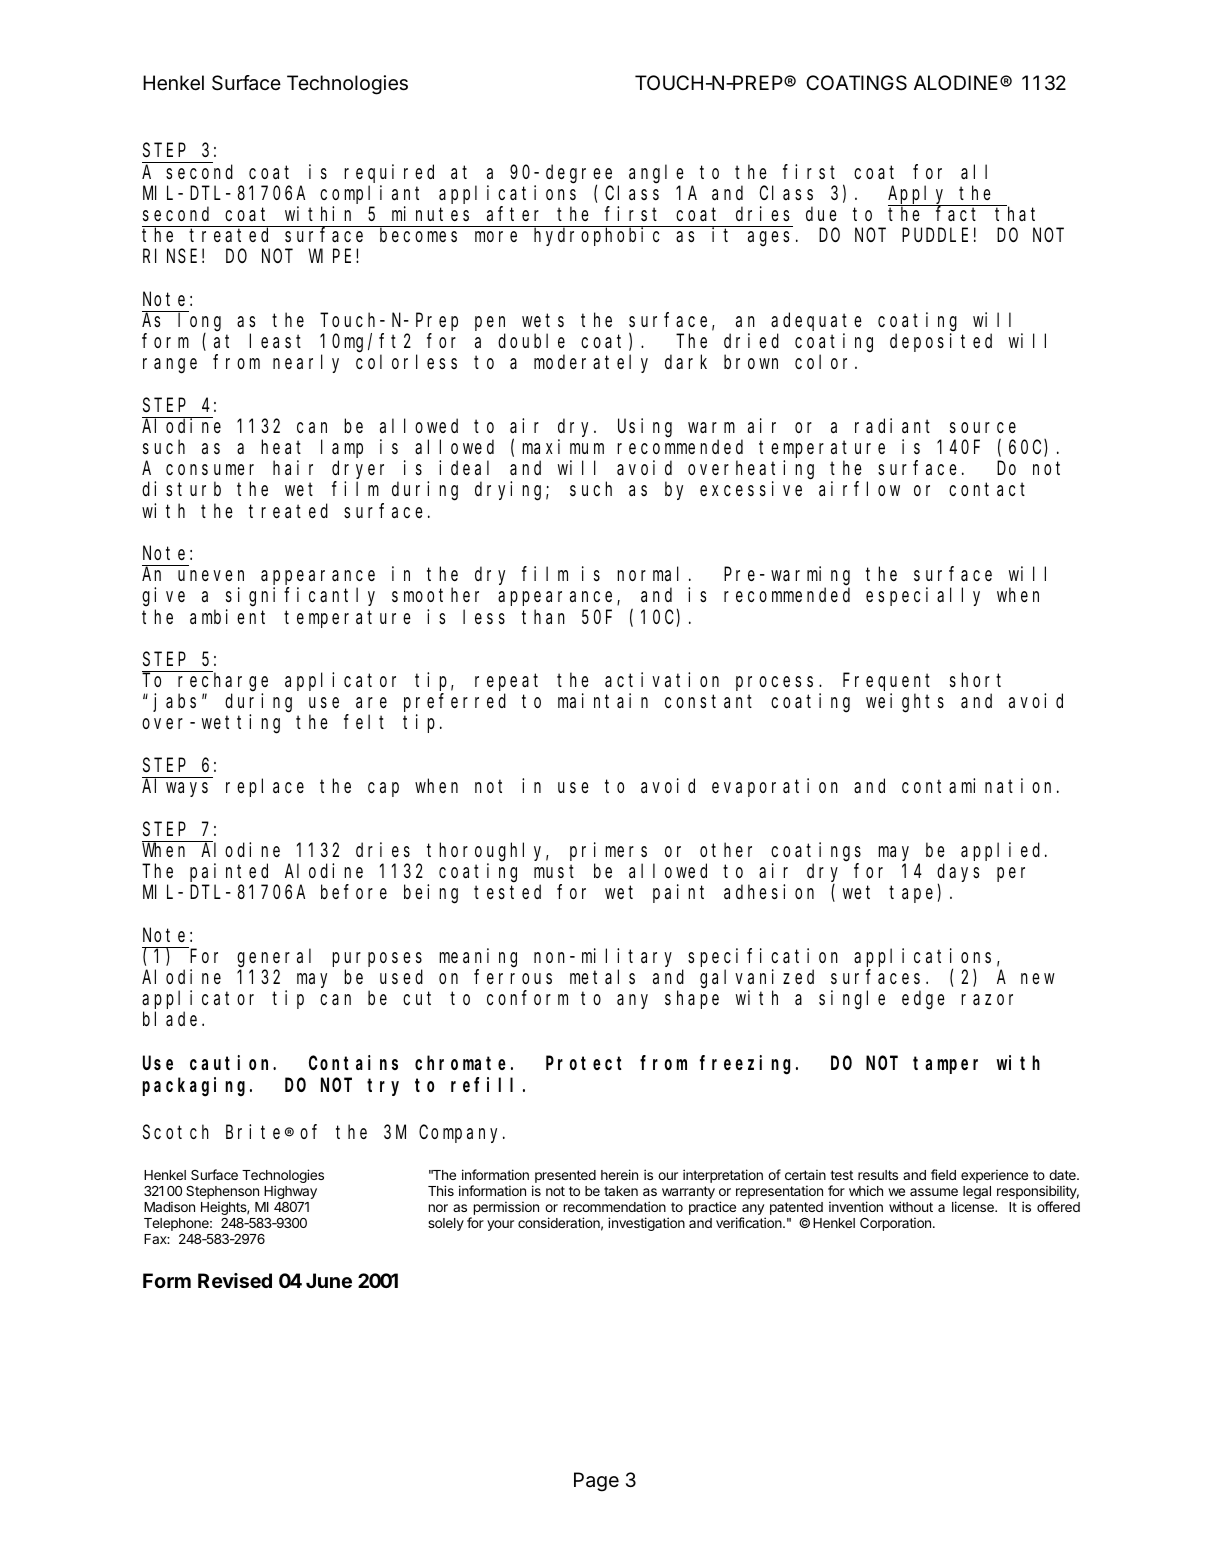 Image resolution: width=1208 pixels, height=1563 pixels. I want to click on angle, so click(656, 174).
